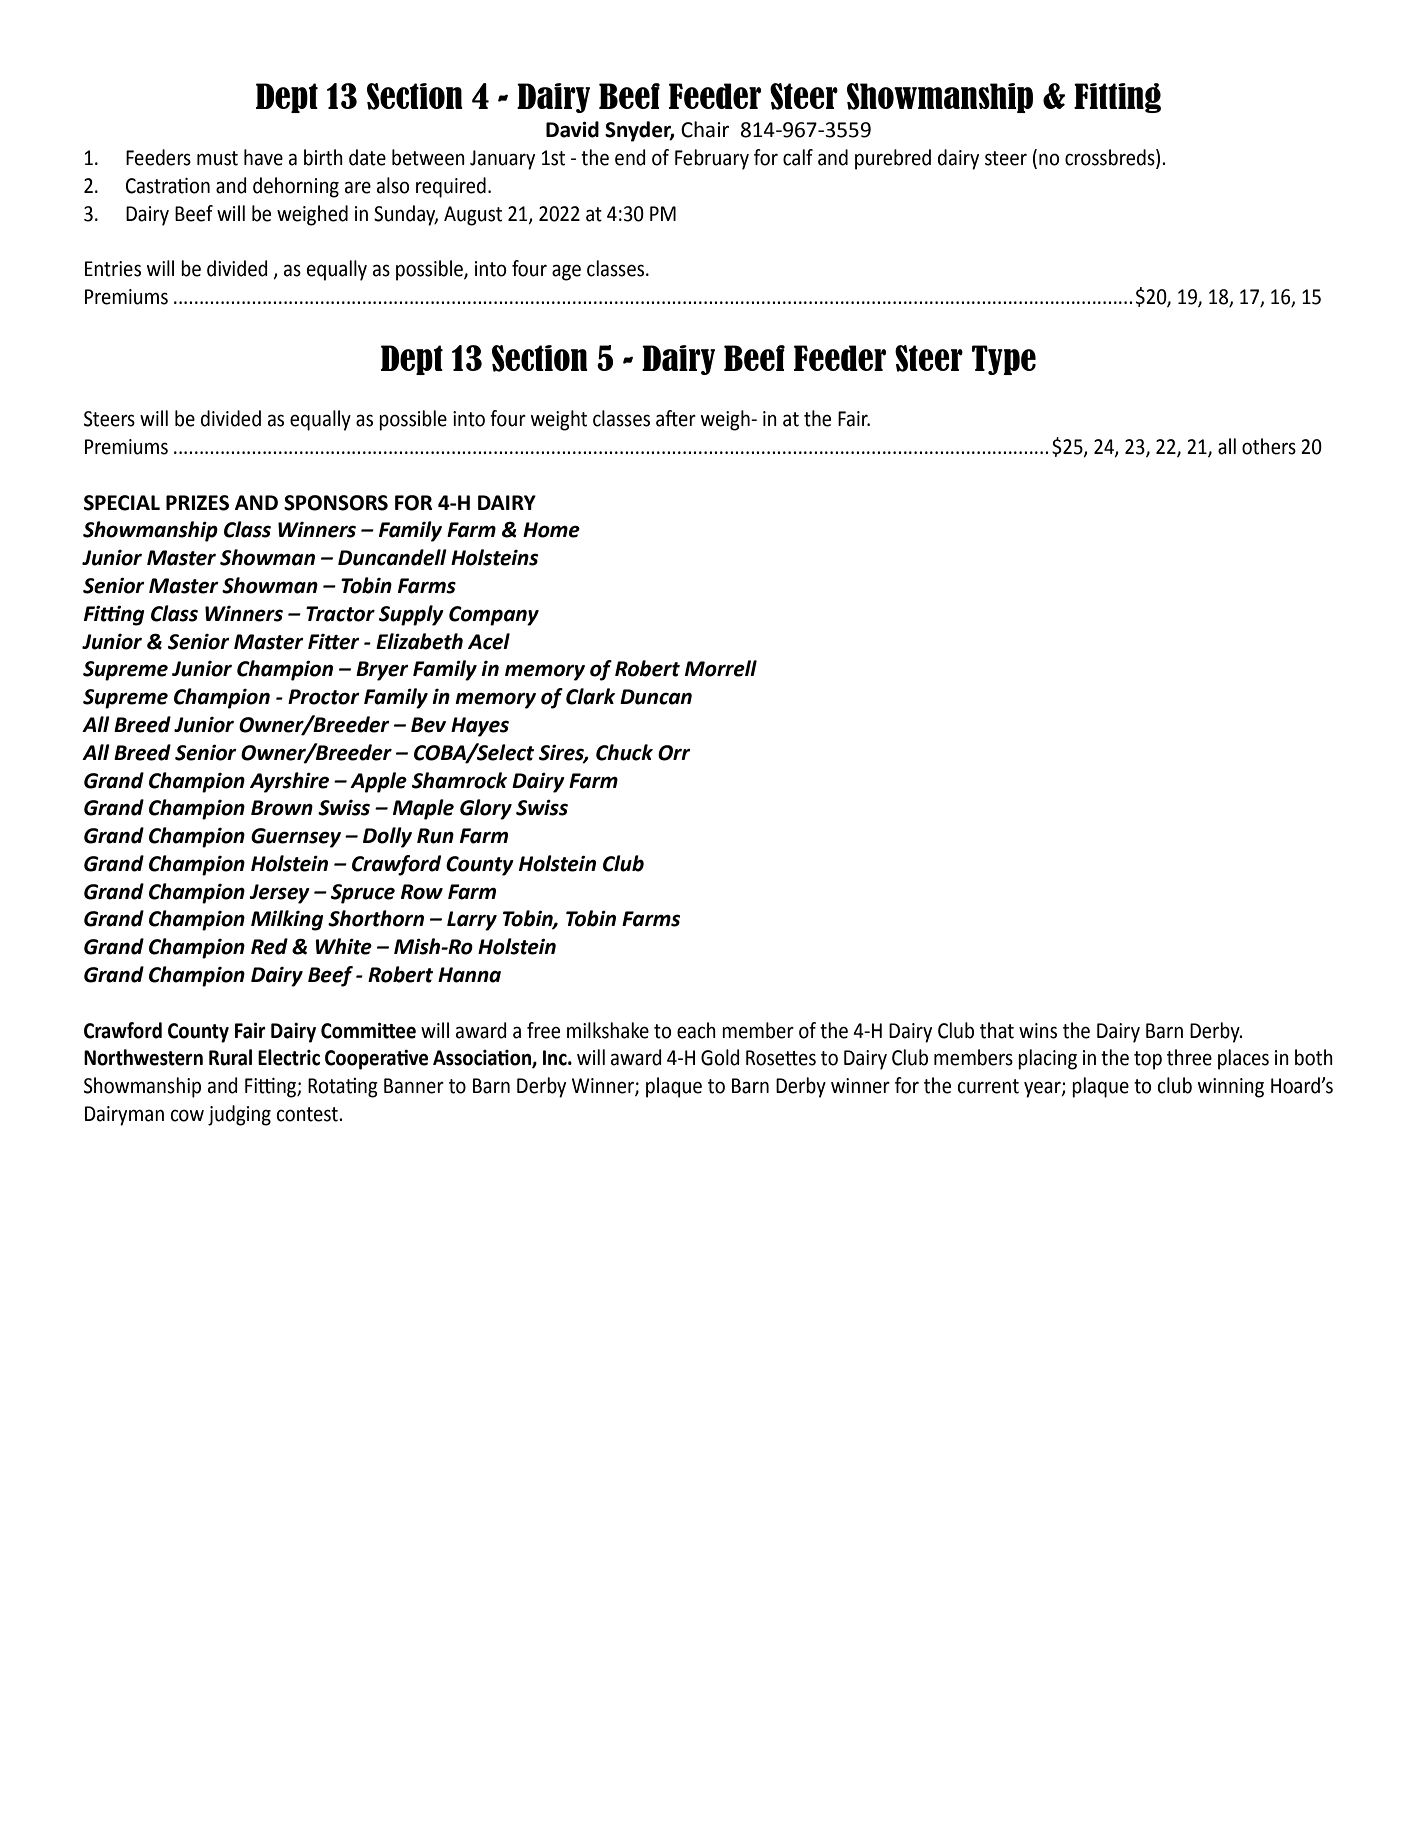 The width and height of the page is (1417, 1834). I want to click on winning, so click(1231, 1088).
